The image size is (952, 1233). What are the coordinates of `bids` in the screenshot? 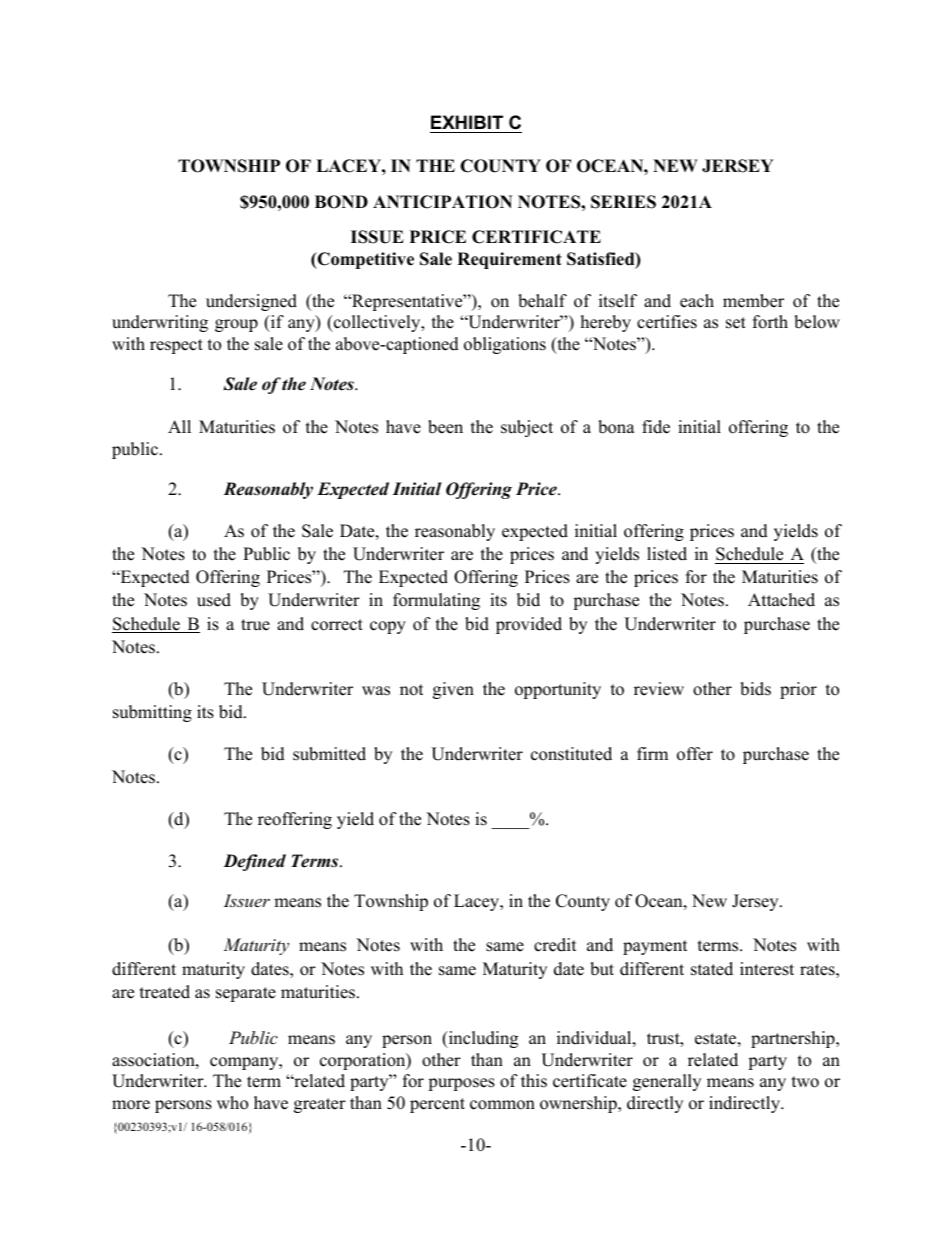 It's located at (755, 689).
